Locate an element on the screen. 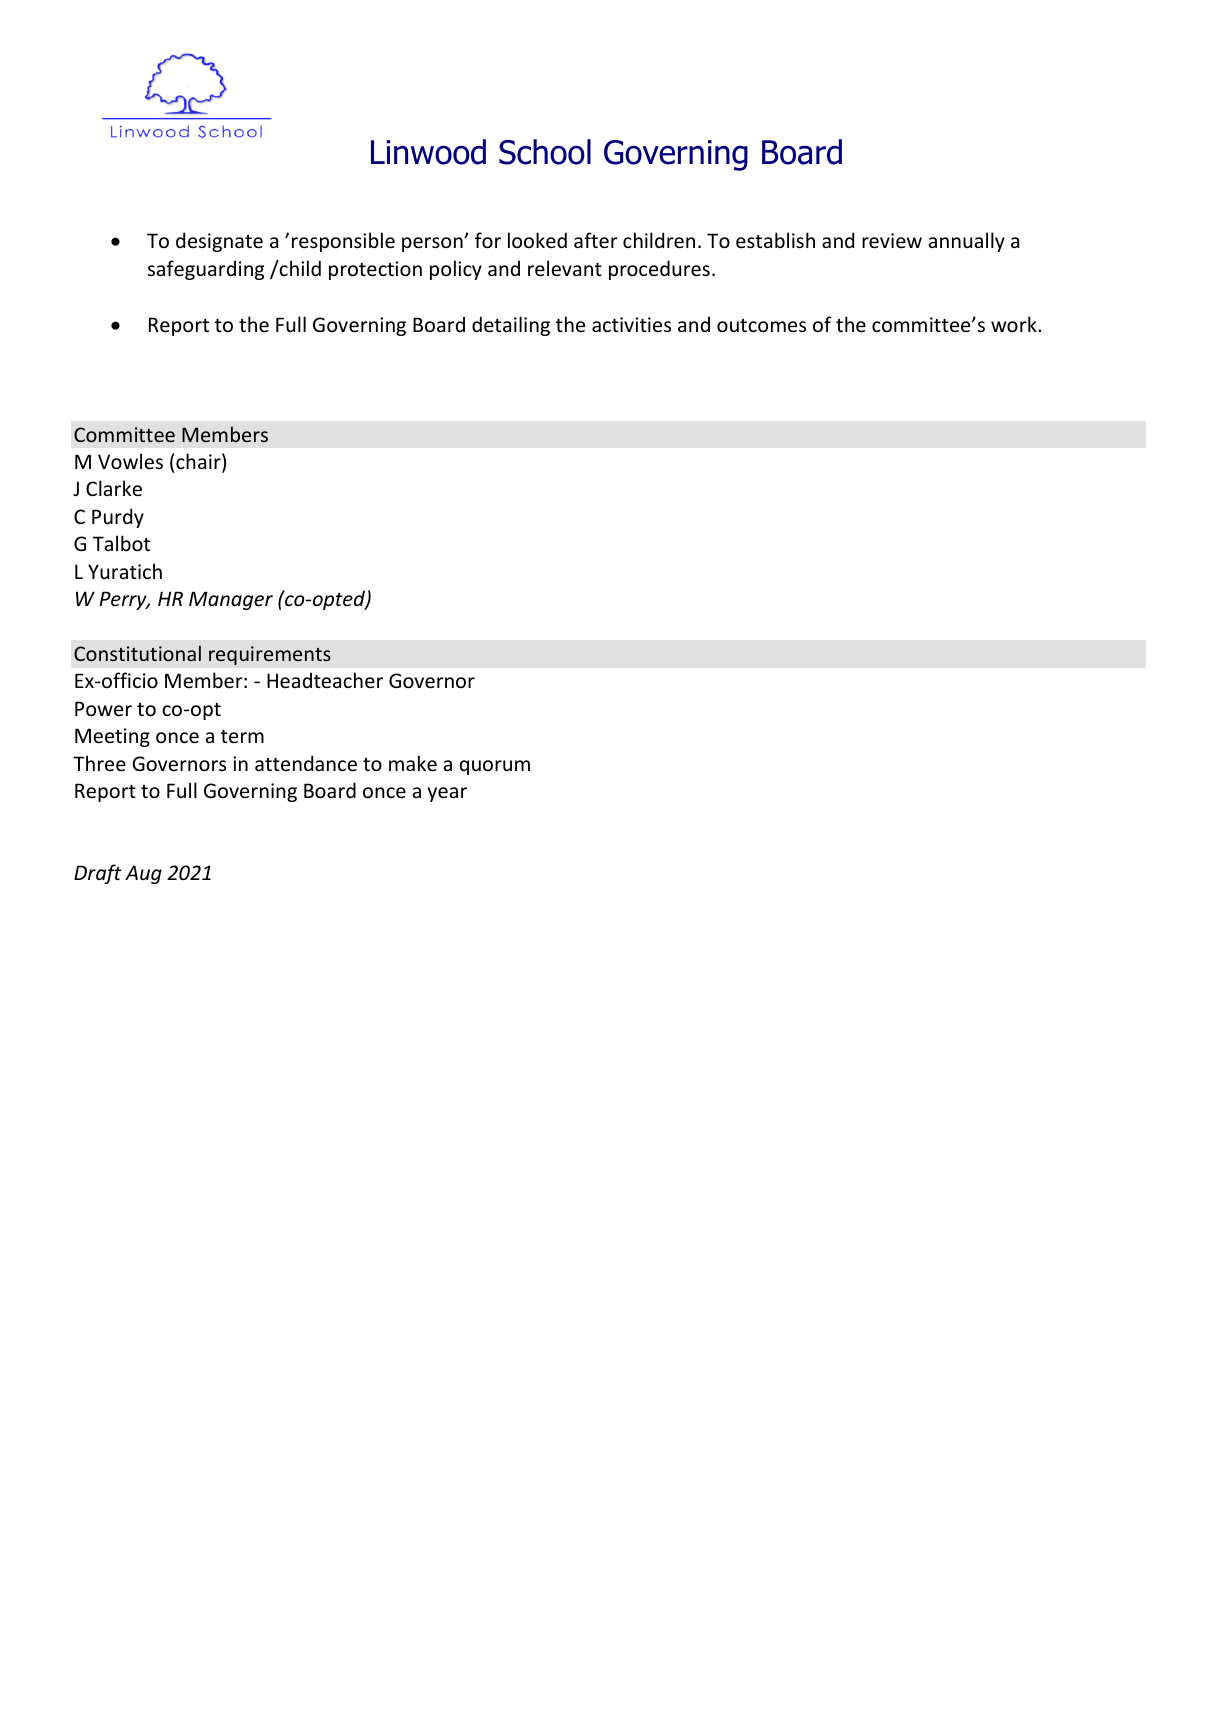  Clarke is located at coordinates (114, 488).
